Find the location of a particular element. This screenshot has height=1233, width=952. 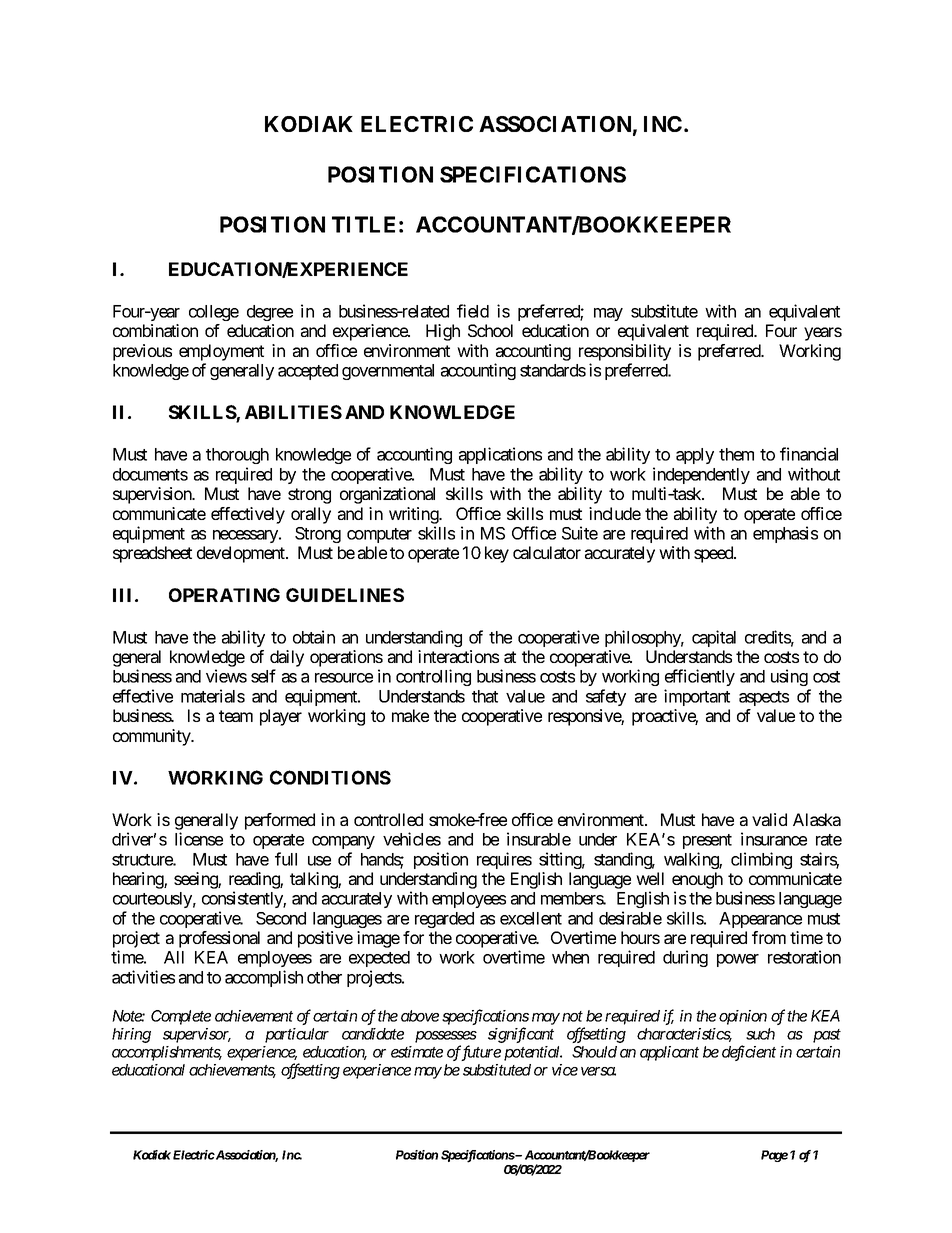

key is located at coordinates (497, 554).
